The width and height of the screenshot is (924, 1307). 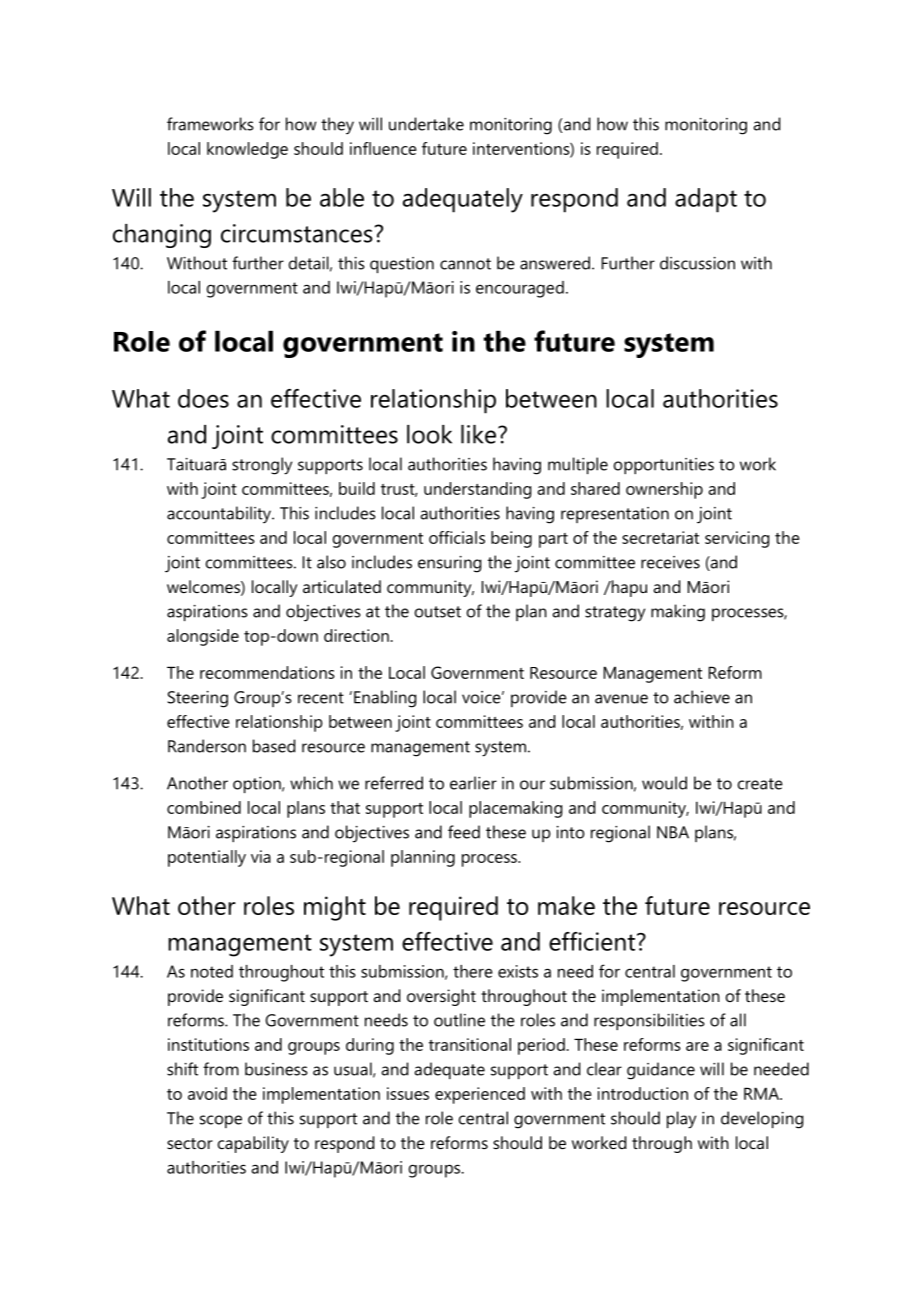 I want to click on undertake, so click(x=426, y=124).
